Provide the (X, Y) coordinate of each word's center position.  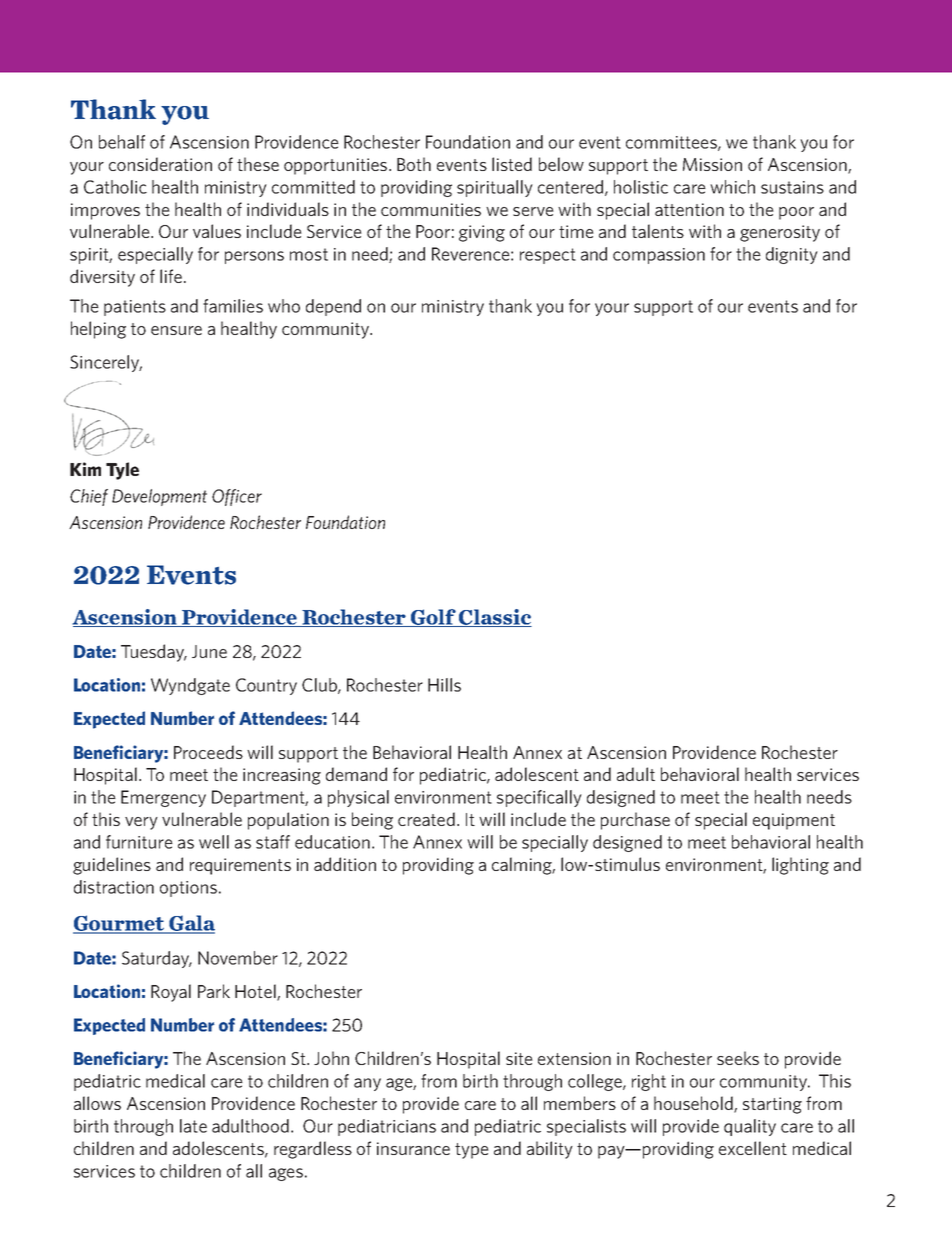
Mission (712, 164)
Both (414, 164)
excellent (753, 1148)
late (193, 1126)
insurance (413, 1148)
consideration (160, 164)
